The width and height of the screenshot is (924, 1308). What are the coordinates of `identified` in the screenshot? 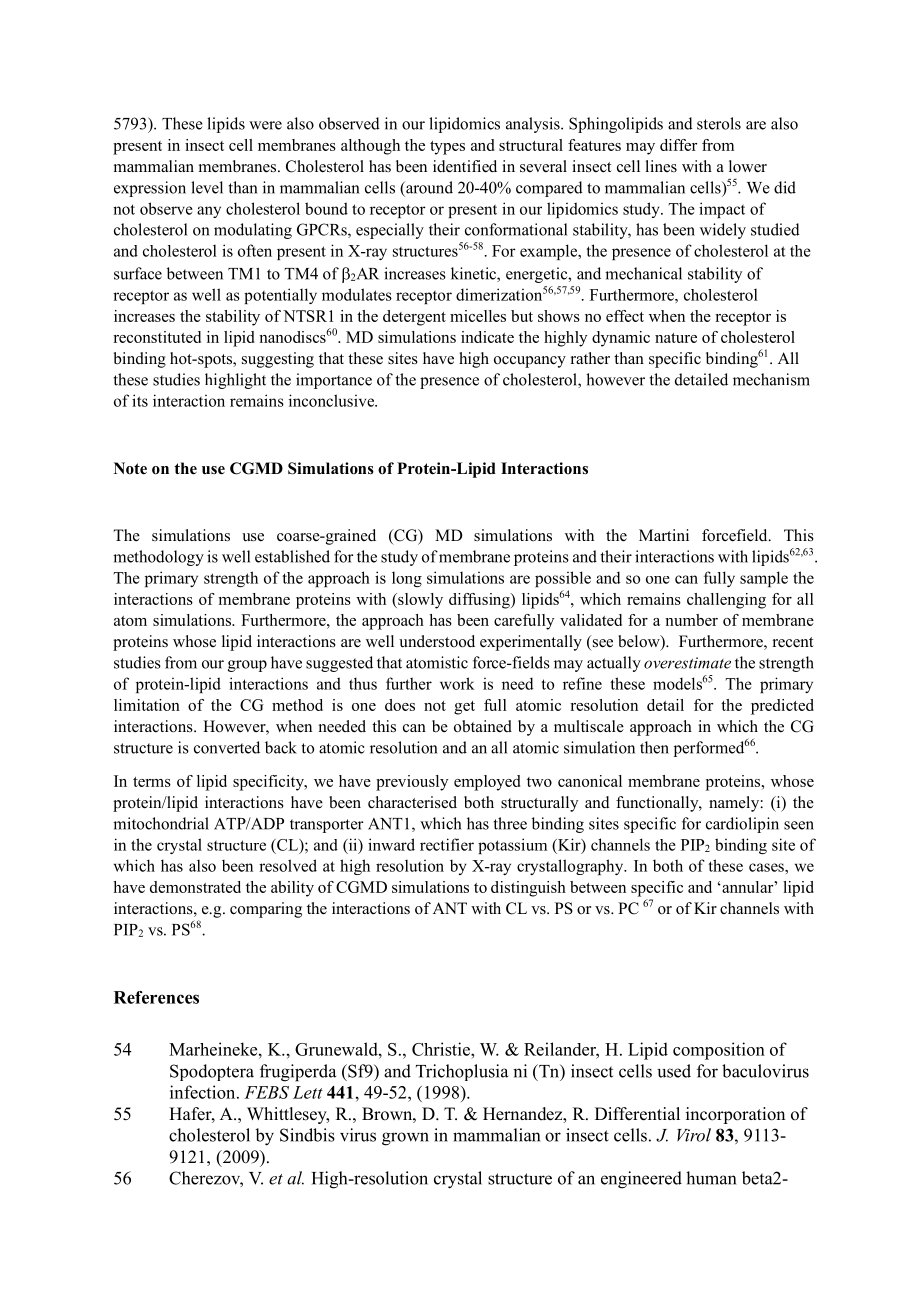 It's located at (465, 166).
